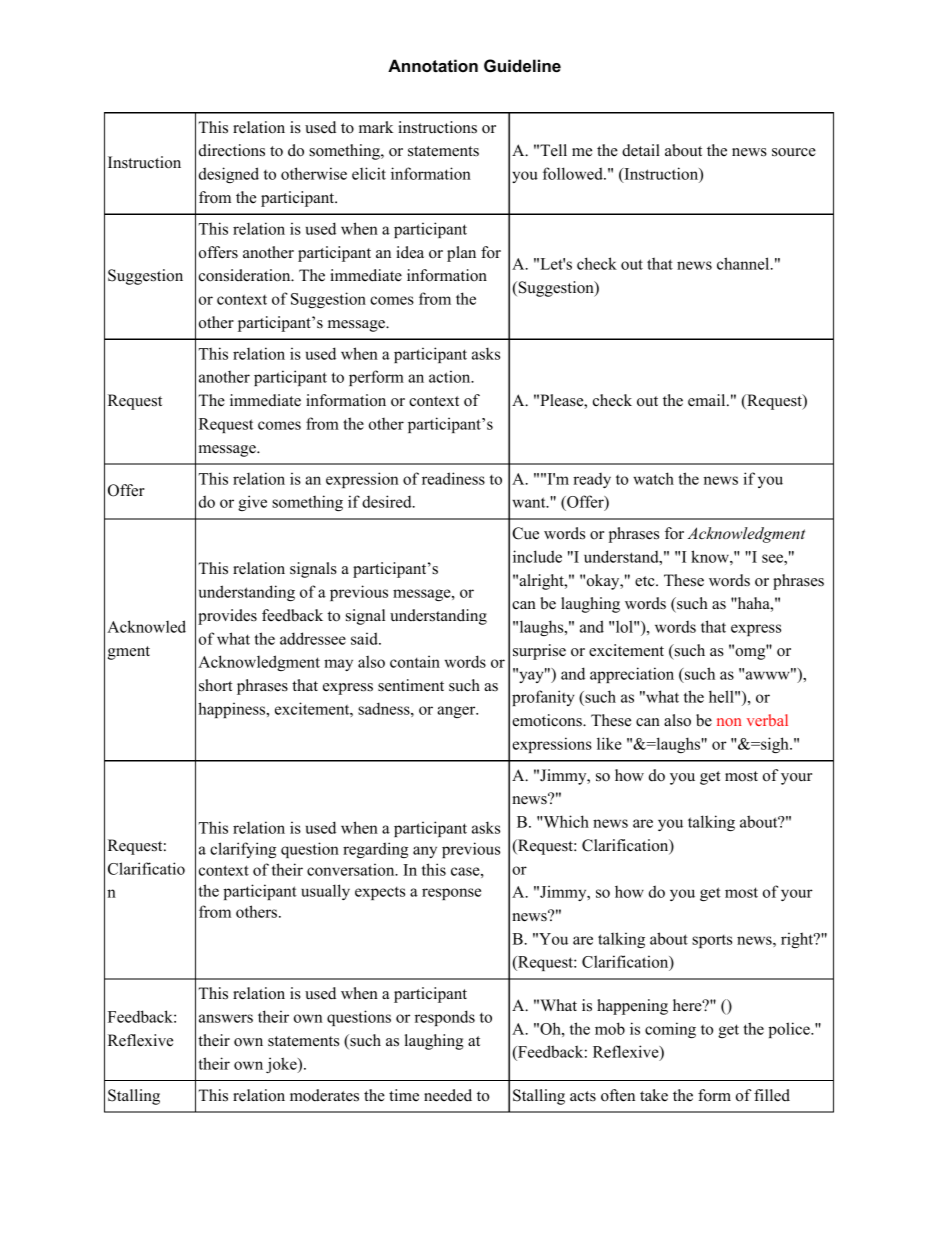  Describe the element at coordinates (448, 1095) in the screenshot. I see `needed` at that location.
